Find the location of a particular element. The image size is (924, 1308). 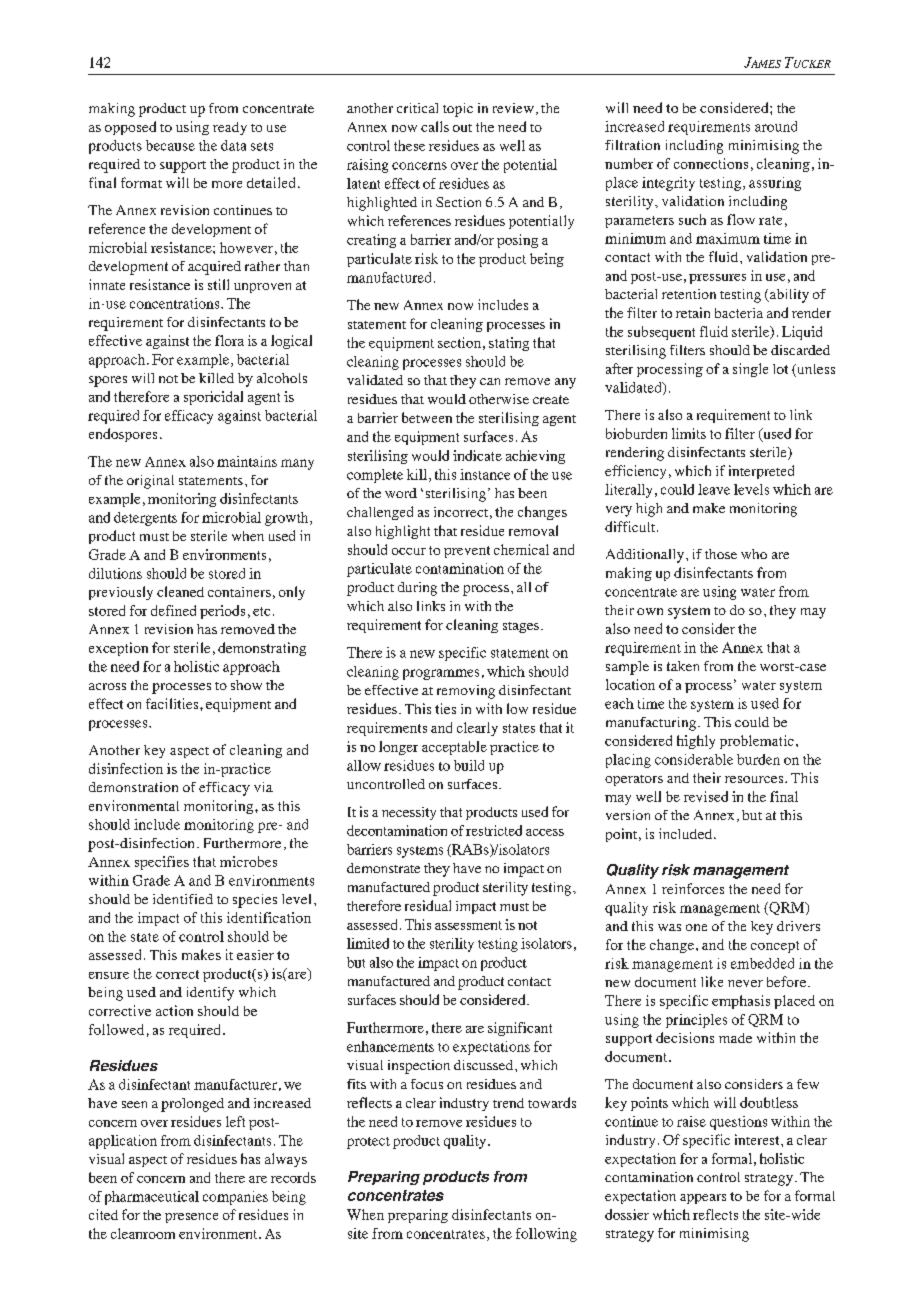

original is located at coordinates (150, 482).
